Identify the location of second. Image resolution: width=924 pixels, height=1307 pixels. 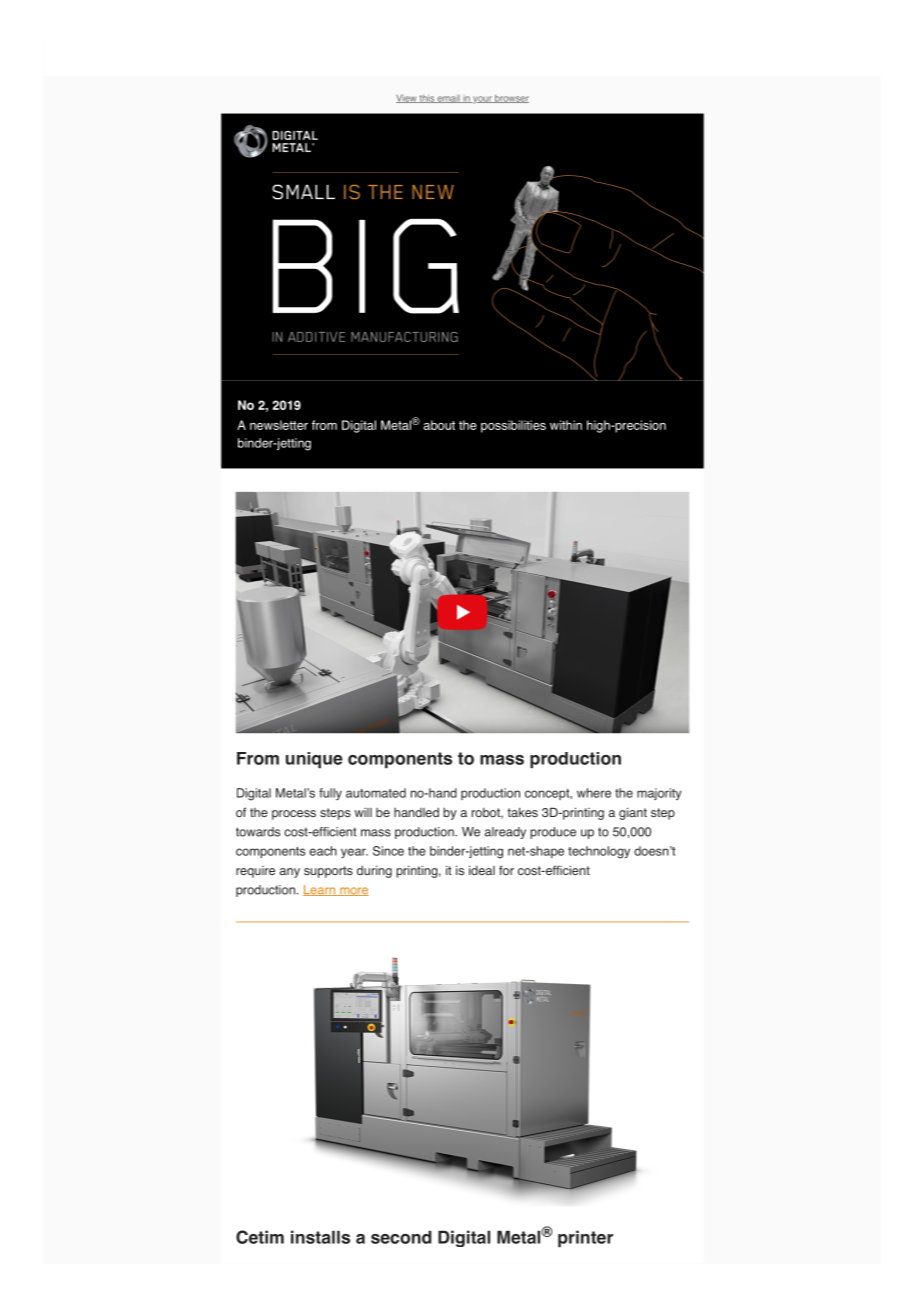
(401, 1237).
